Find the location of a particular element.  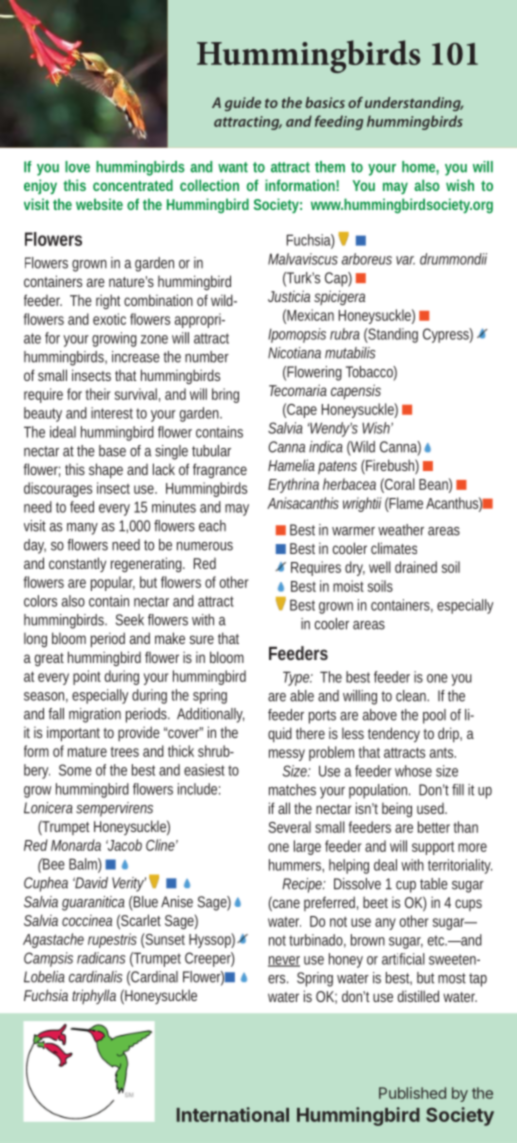

popular is located at coordinates (113, 583).
